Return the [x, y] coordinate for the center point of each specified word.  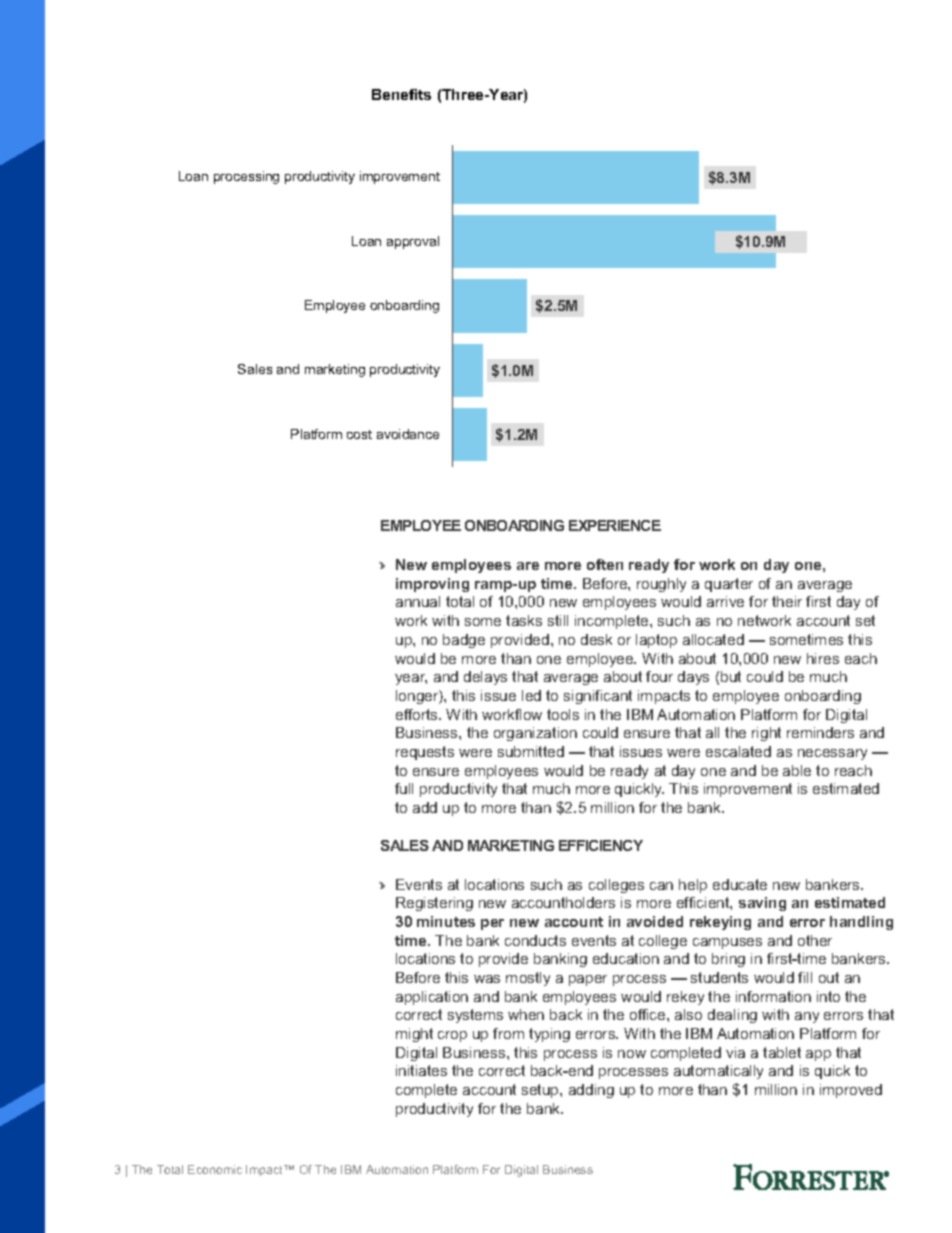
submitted [531, 751]
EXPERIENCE [615, 525]
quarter [729, 585]
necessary [832, 754]
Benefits [401, 94]
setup [541, 1091]
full [404, 788]
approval [413, 242]
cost [359, 434]
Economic [215, 1169]
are [528, 566]
